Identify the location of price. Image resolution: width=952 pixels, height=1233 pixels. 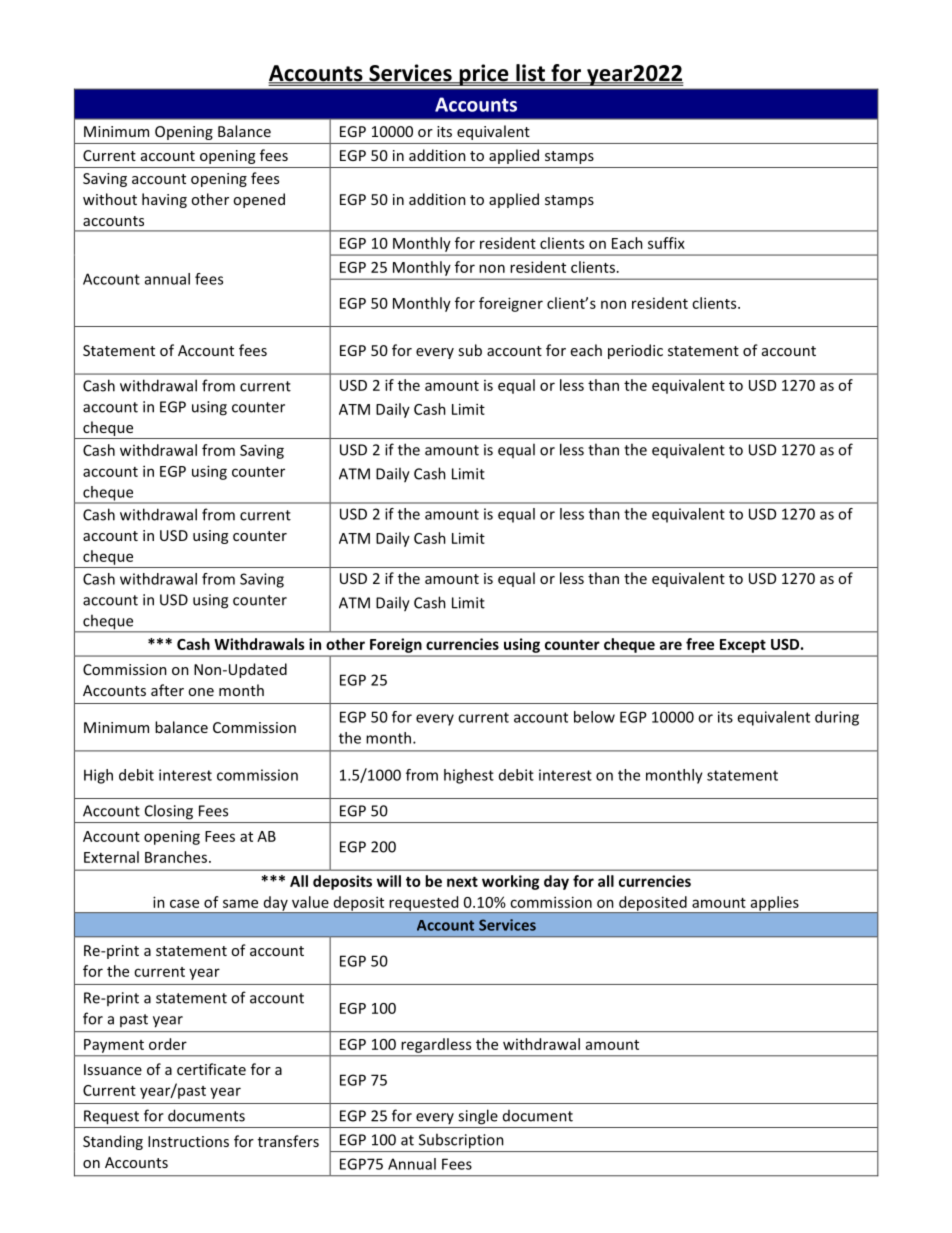
(484, 75).
